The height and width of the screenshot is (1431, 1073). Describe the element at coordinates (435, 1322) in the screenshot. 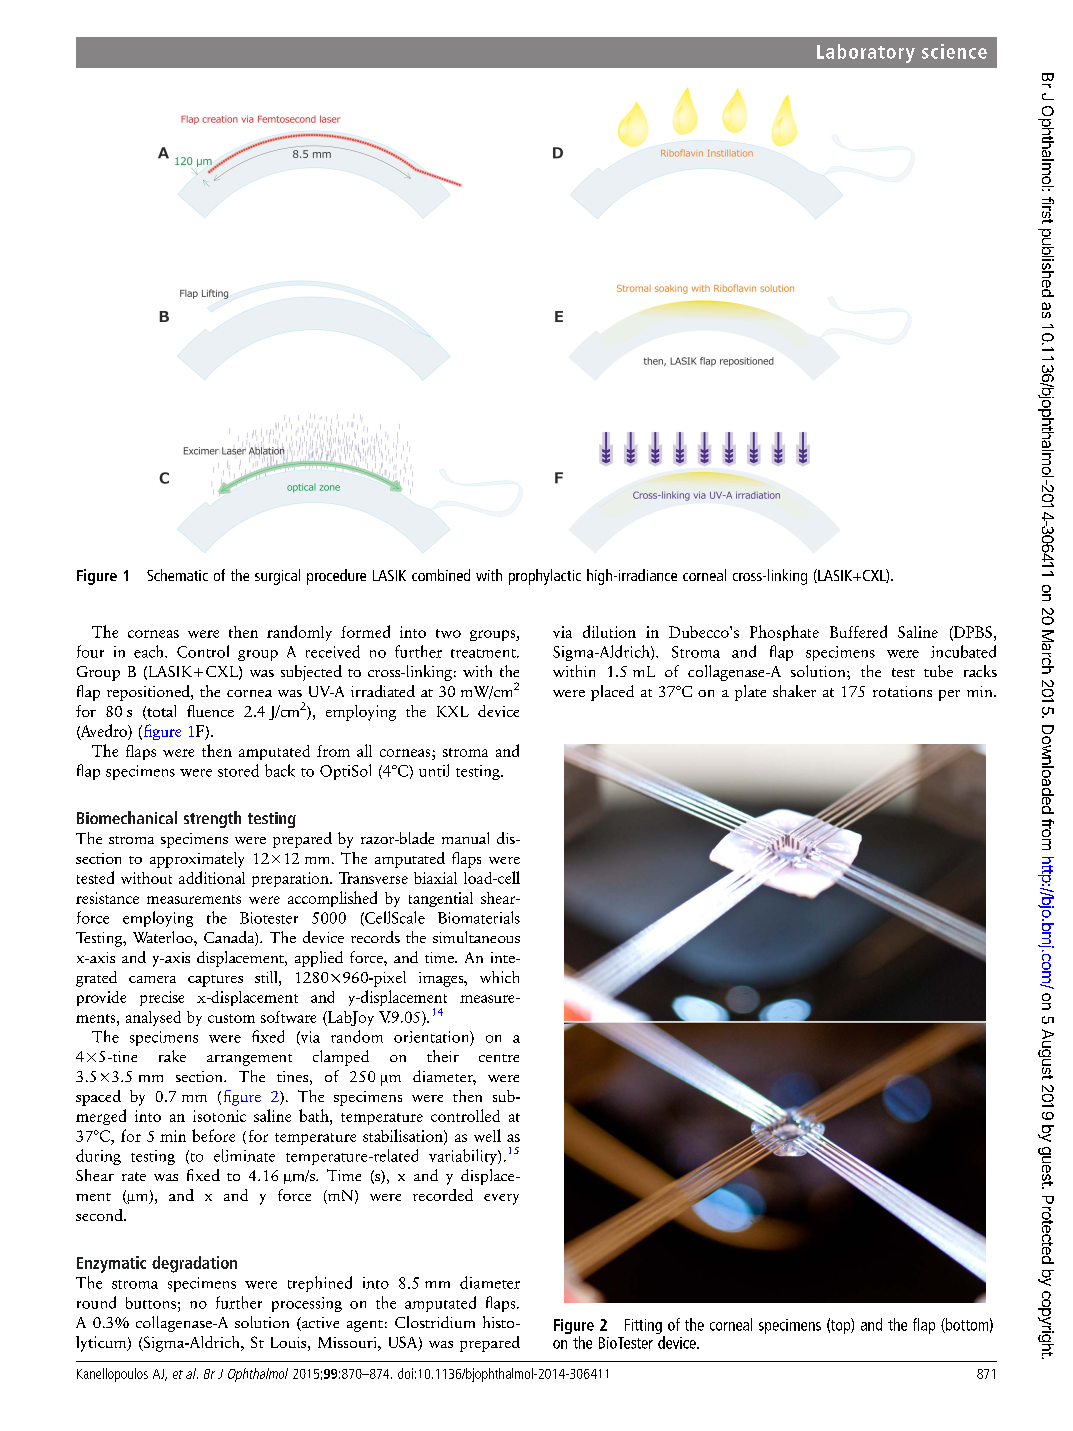

I see `Clostridium` at that location.
